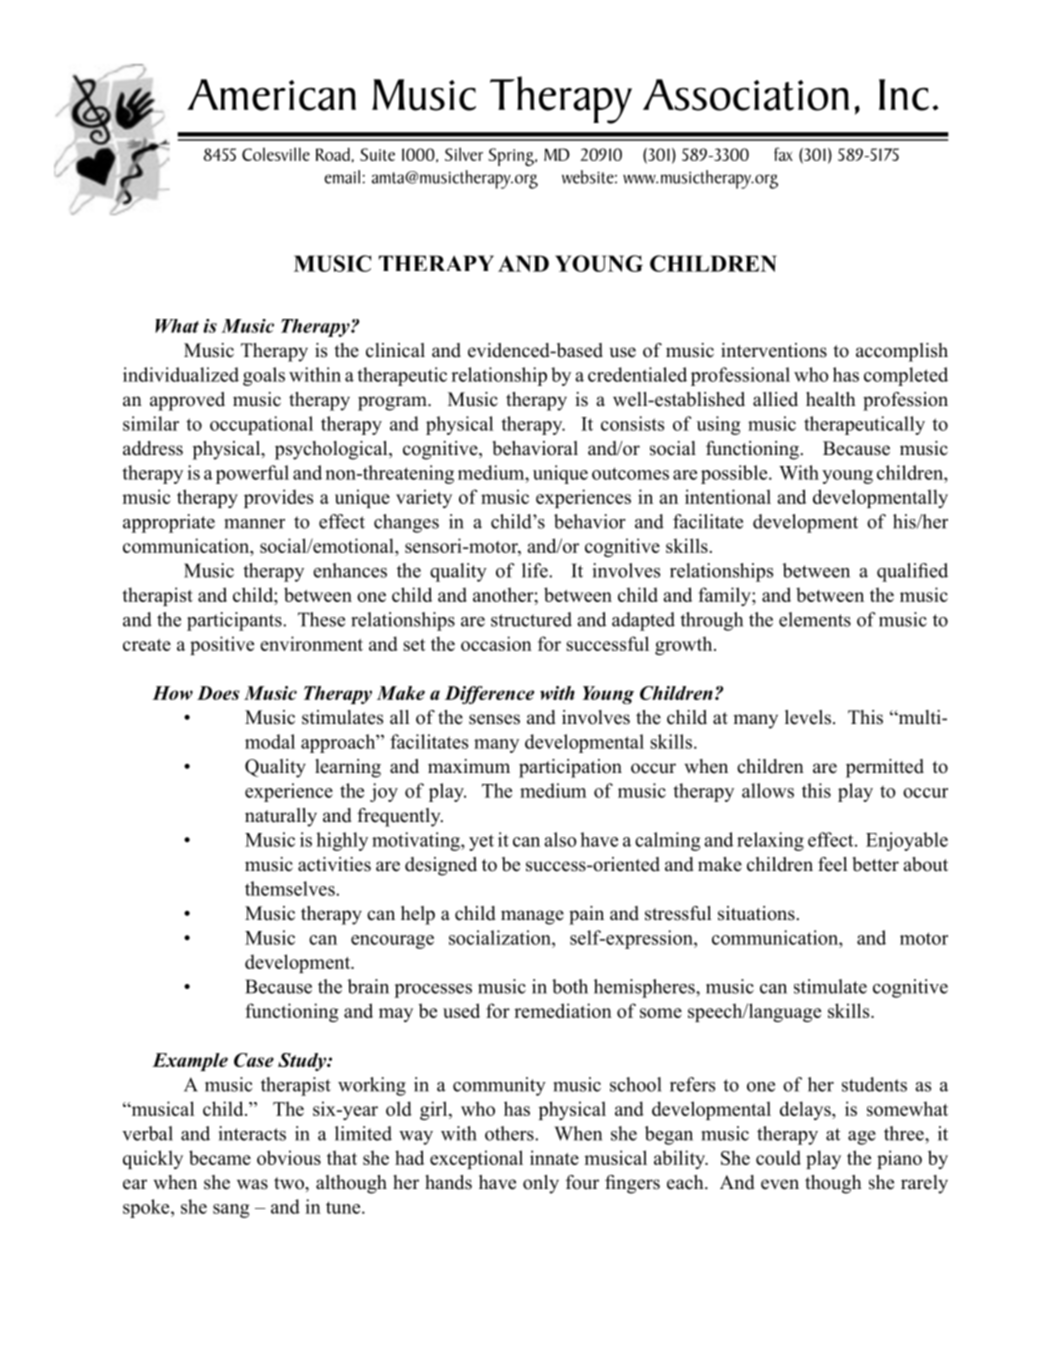 The height and width of the screenshot is (1346, 1040). Describe the element at coordinates (271, 95) in the screenshot. I see `American` at that location.
